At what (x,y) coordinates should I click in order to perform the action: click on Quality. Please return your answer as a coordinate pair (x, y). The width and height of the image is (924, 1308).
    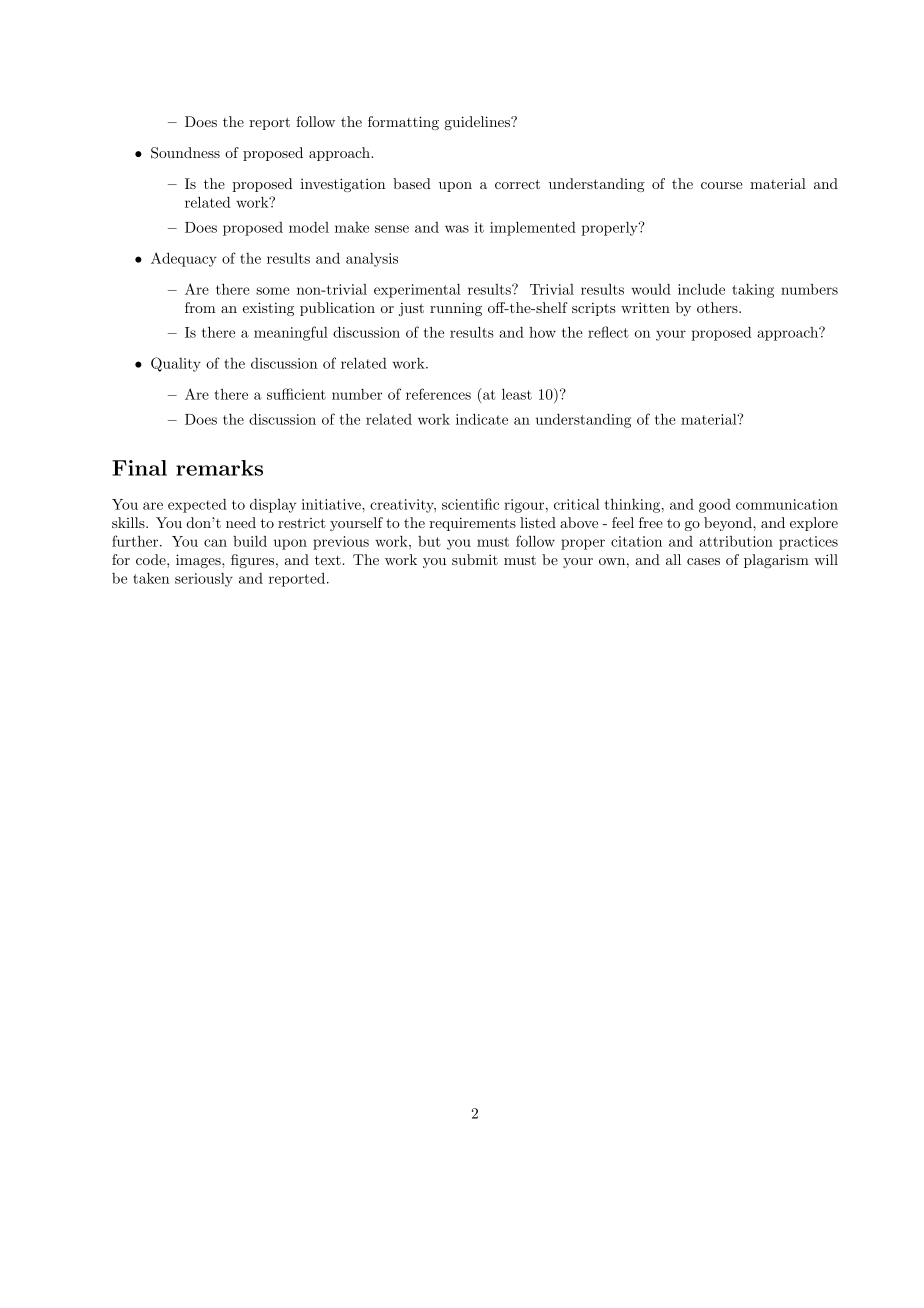
    Looking at the image, I should click on (176, 364).
